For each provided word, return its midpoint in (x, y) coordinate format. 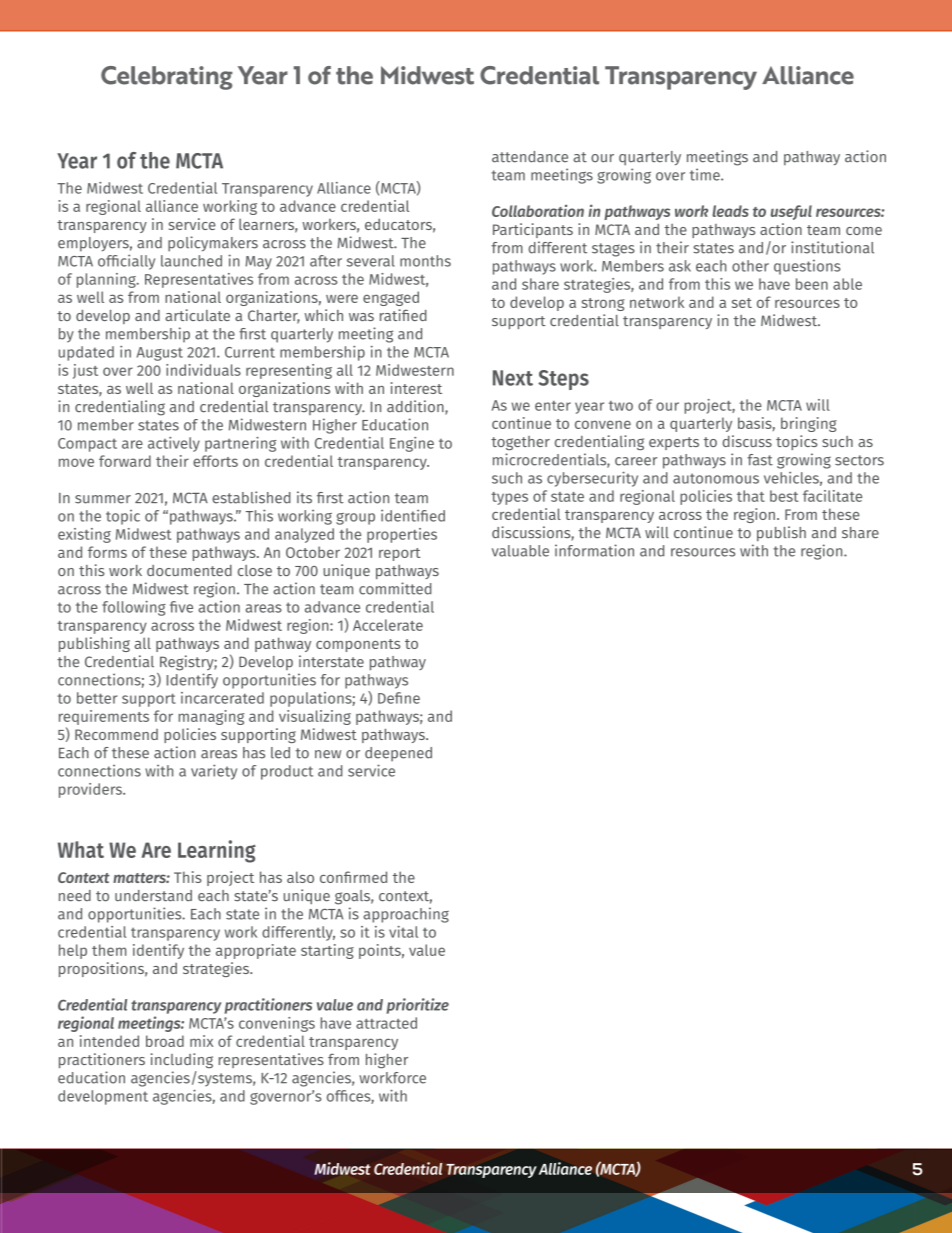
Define (399, 698)
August (160, 354)
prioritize (418, 1006)
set (742, 303)
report (400, 554)
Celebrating (167, 78)
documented (189, 570)
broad (165, 1041)
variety (214, 772)
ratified (403, 315)
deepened (398, 754)
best (784, 496)
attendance (530, 157)
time (706, 174)
